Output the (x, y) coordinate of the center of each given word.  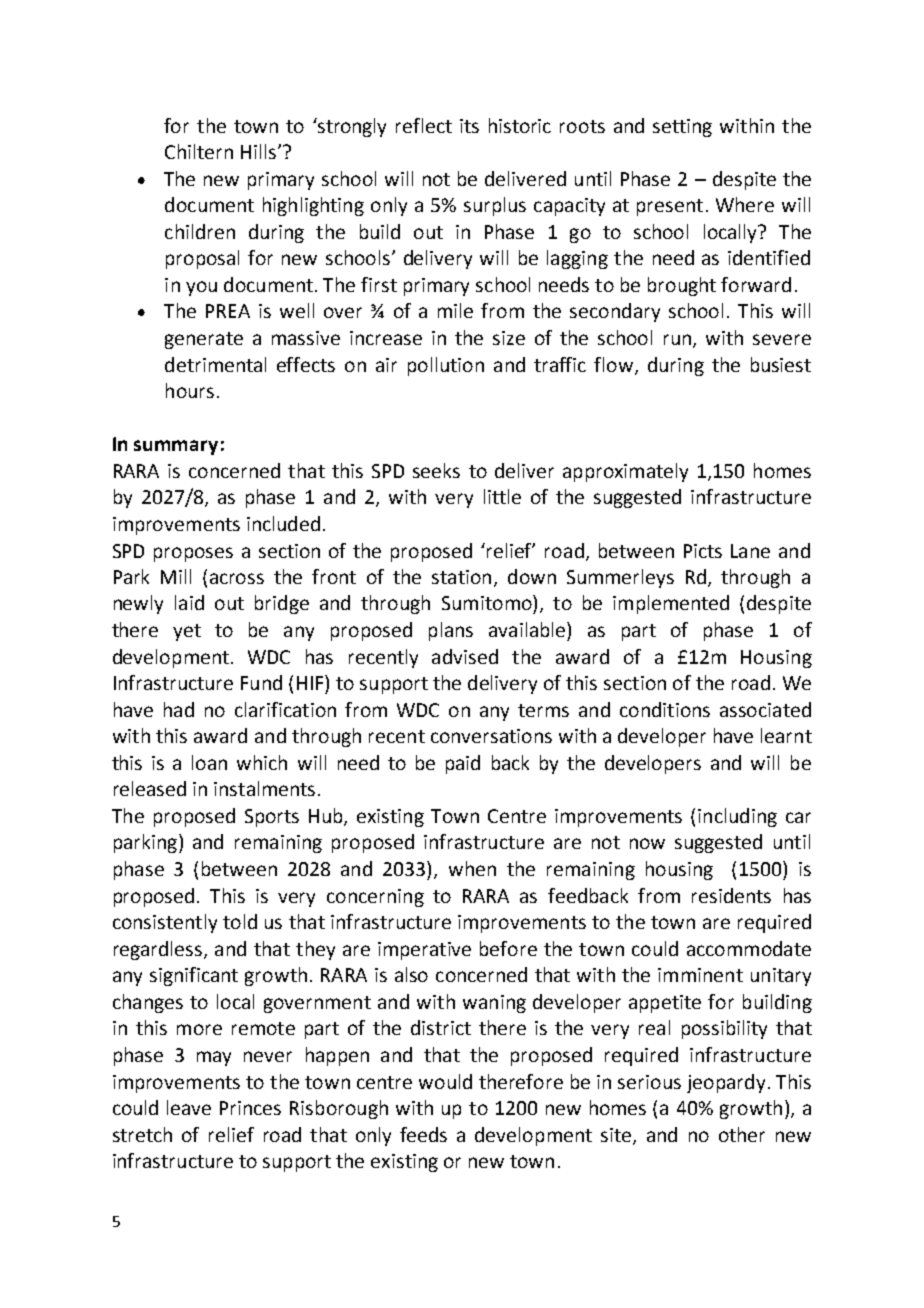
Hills (258, 151)
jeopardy (726, 1083)
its (469, 126)
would (445, 1081)
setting (682, 128)
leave (189, 1107)
